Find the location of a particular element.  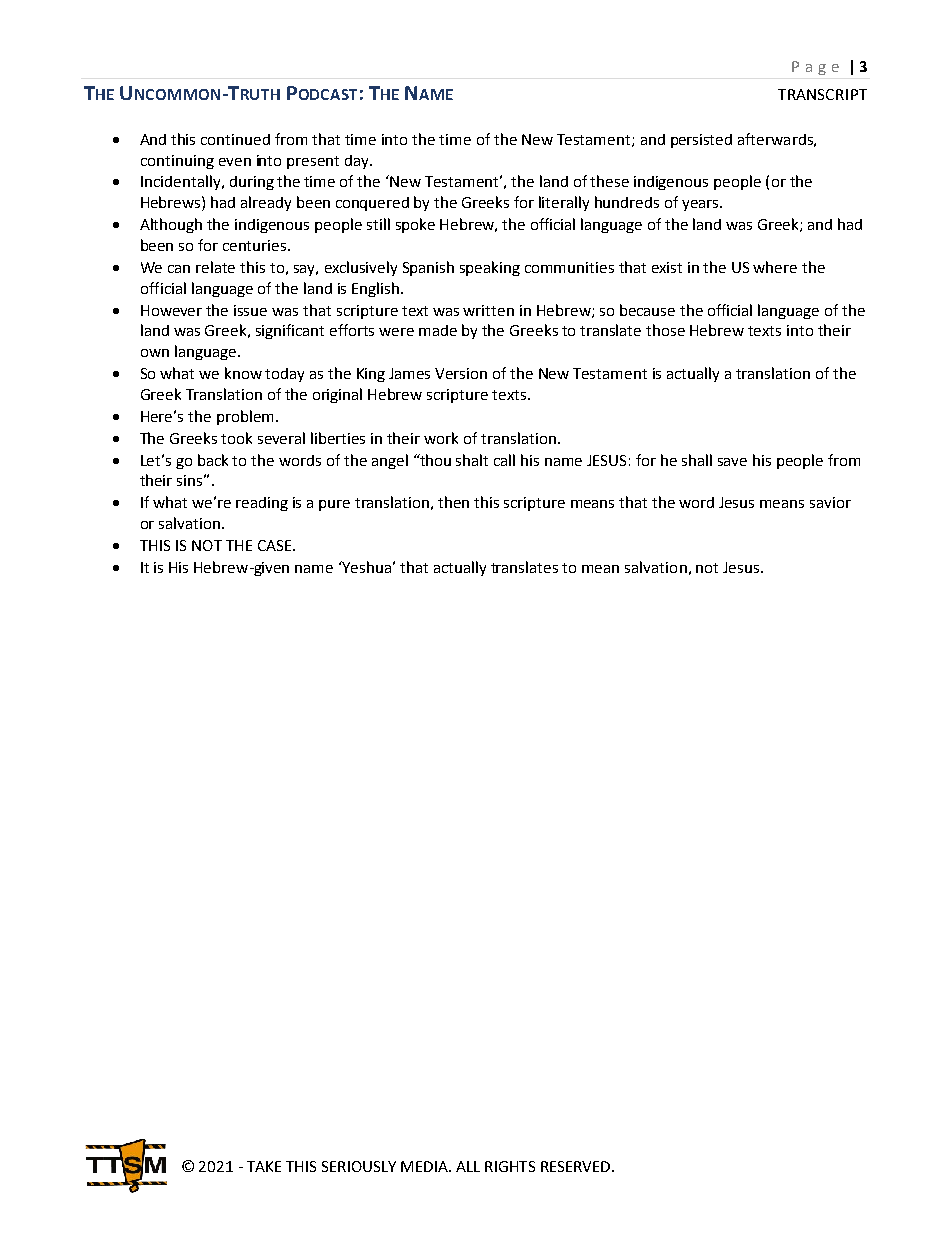

literally is located at coordinates (564, 203).
